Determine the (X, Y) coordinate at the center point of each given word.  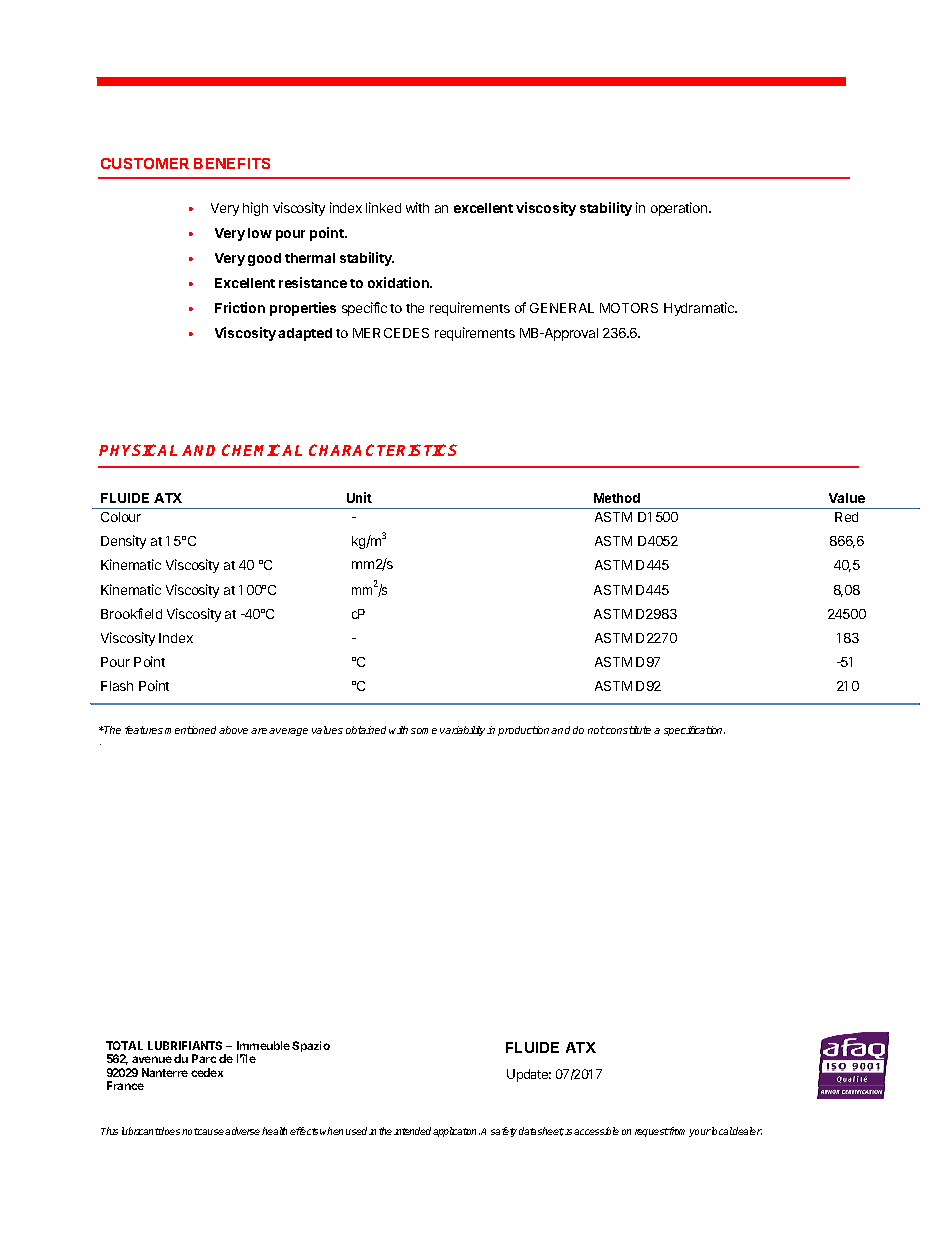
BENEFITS (232, 163)
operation (680, 209)
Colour (121, 517)
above (233, 730)
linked (383, 207)
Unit (359, 497)
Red (846, 517)
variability (462, 731)
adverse (242, 1131)
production (523, 731)
